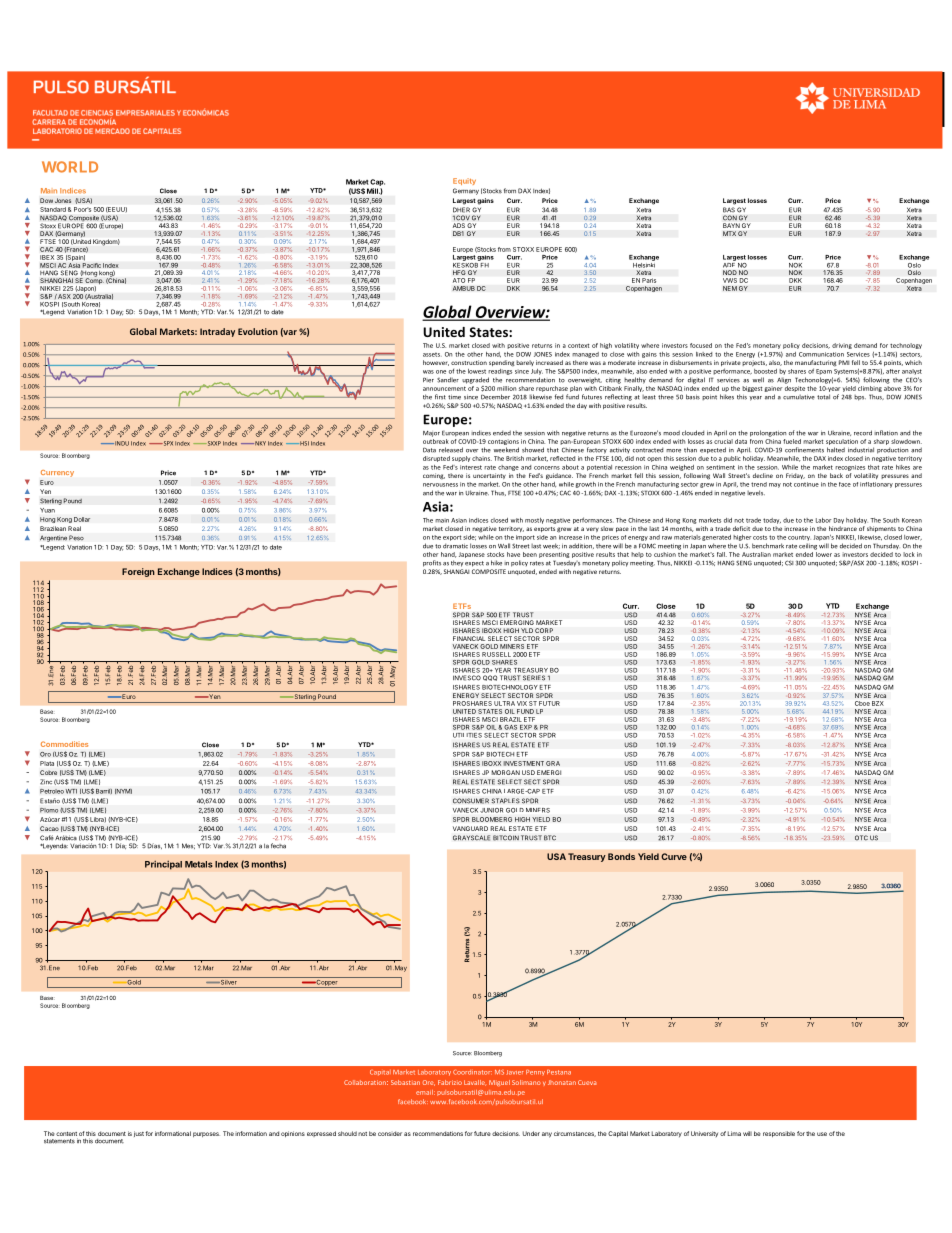 The image size is (952, 1233). Describe the element at coordinates (82, 519) in the image. I see `Dollar` at that location.
